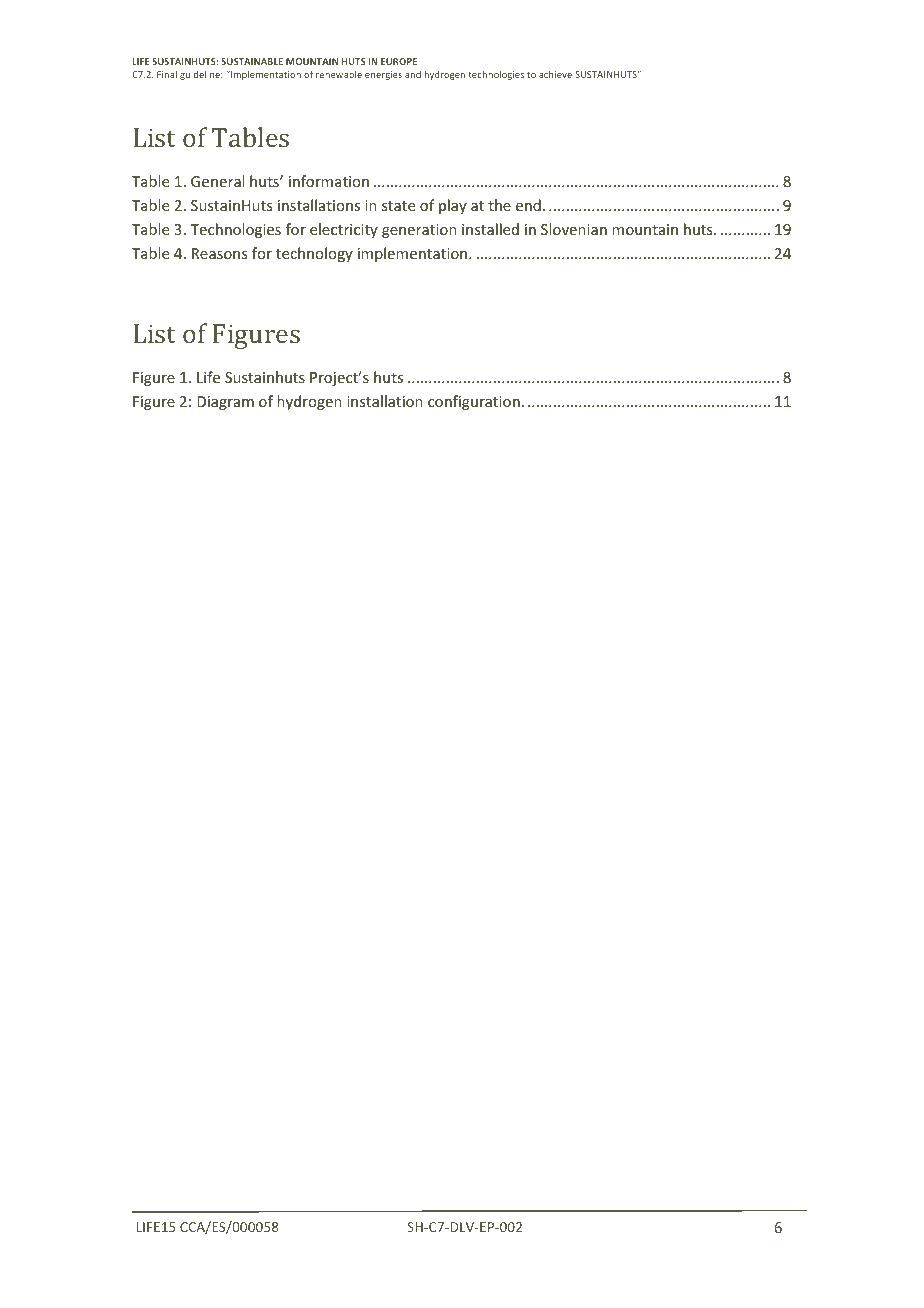 The height and width of the screenshot is (1308, 924). I want to click on Diagram, so click(225, 403).
